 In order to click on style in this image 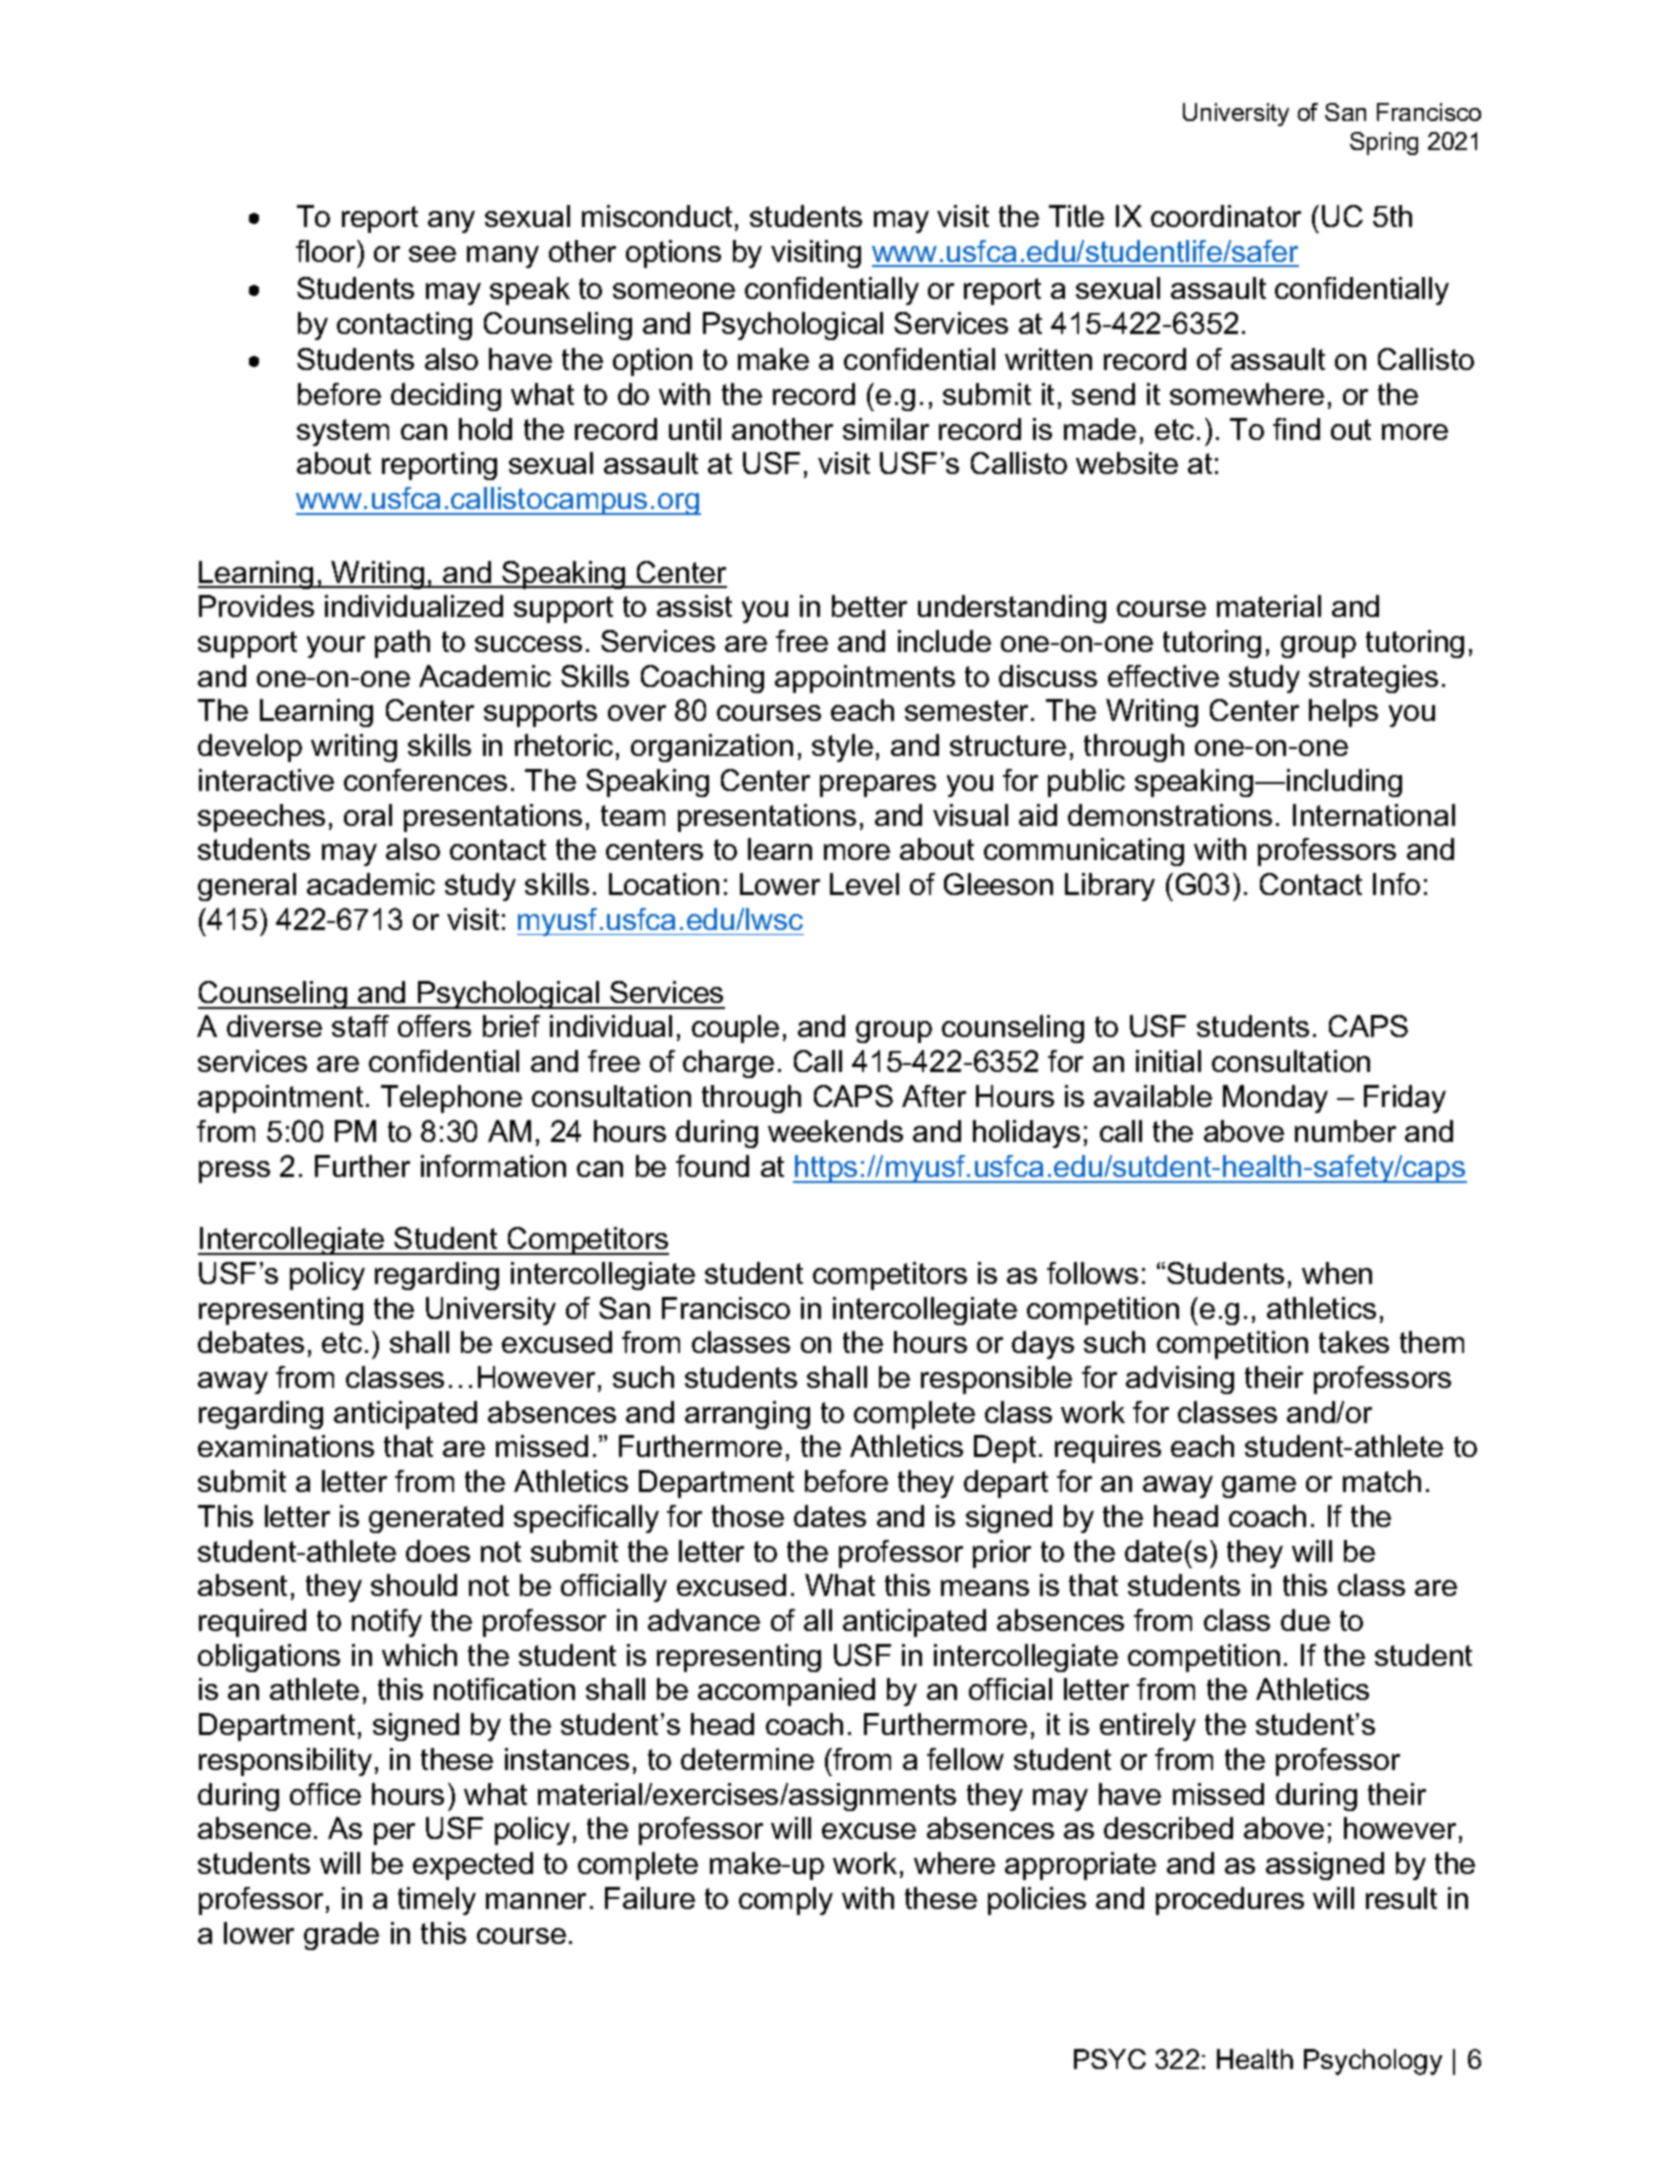, I will do `click(842, 748)`.
